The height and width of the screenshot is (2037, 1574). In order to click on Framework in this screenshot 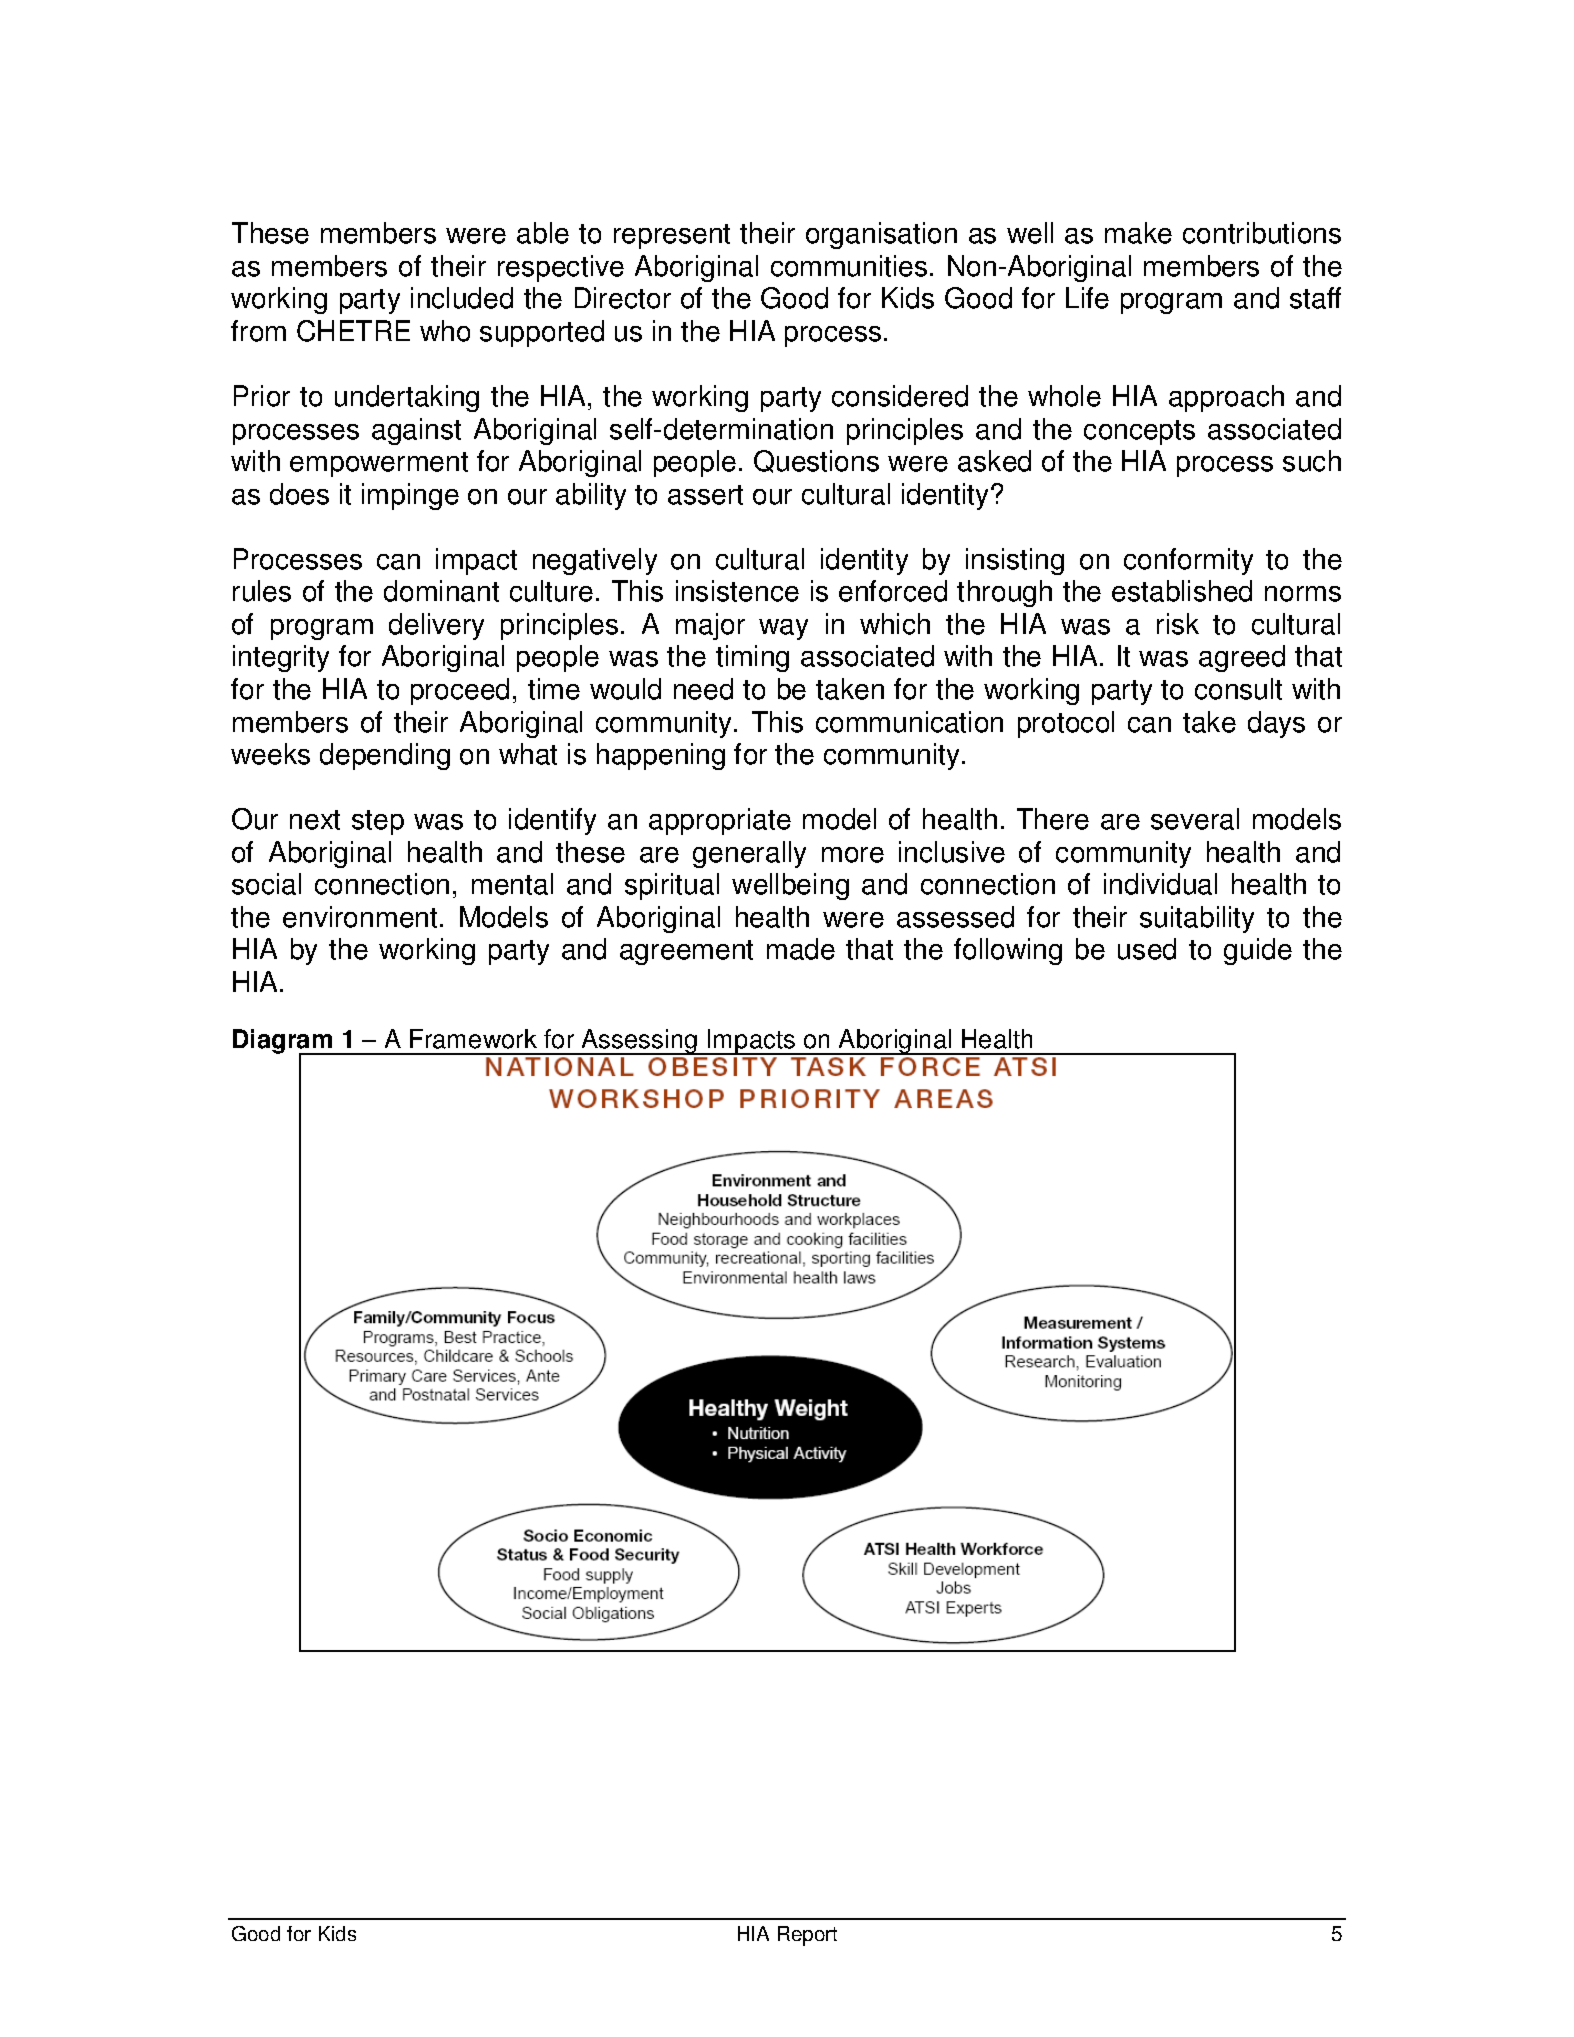, I will do `click(473, 1039)`.
